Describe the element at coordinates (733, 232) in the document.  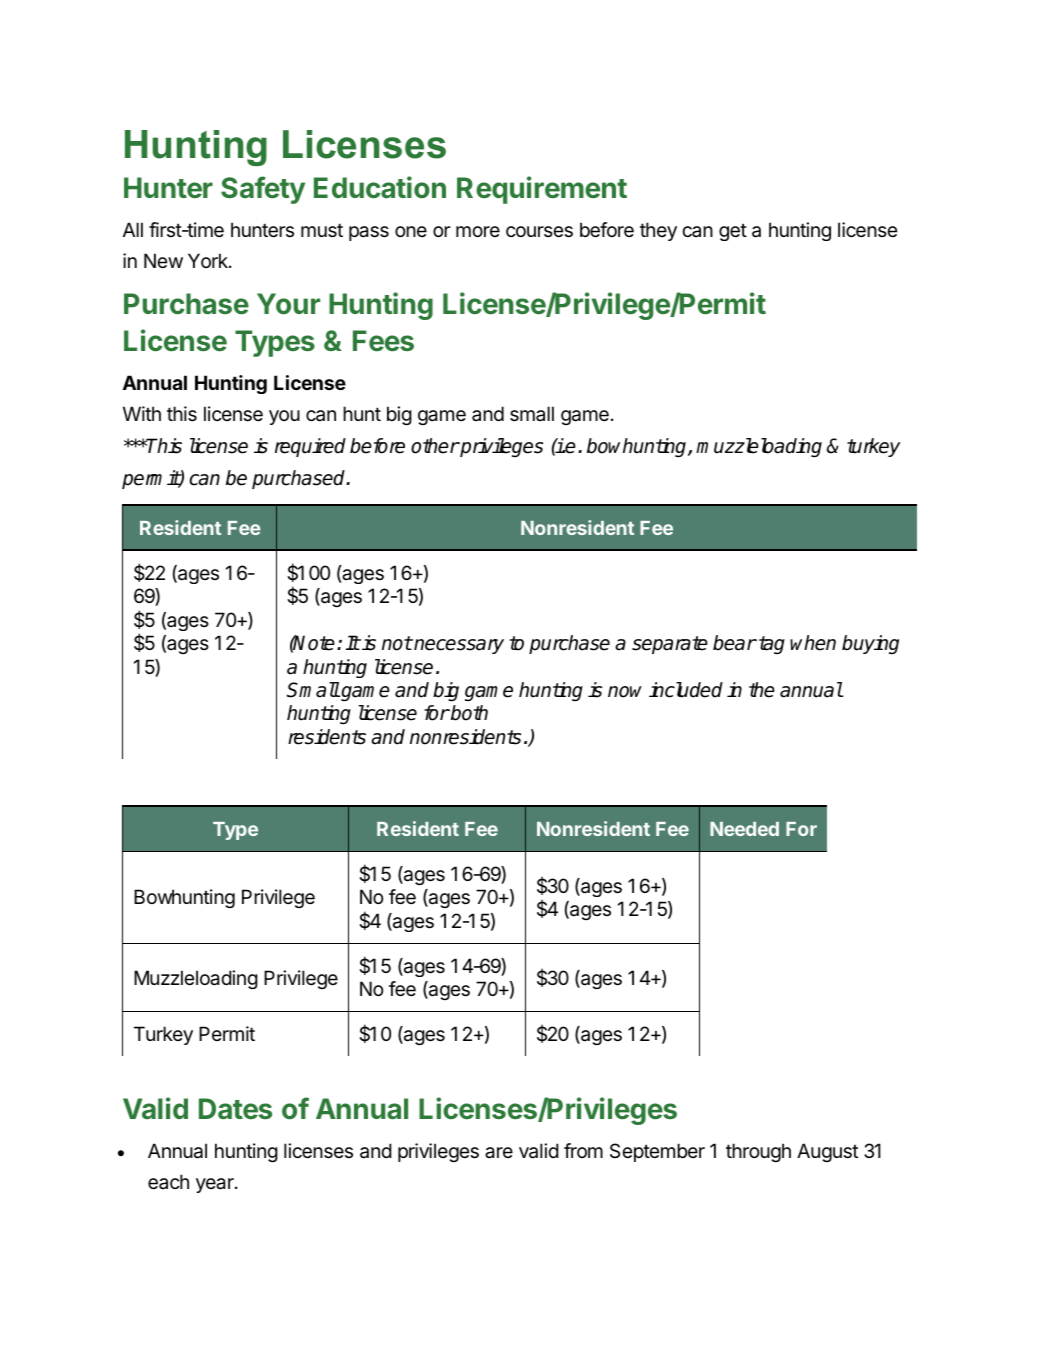
I see `get` at that location.
